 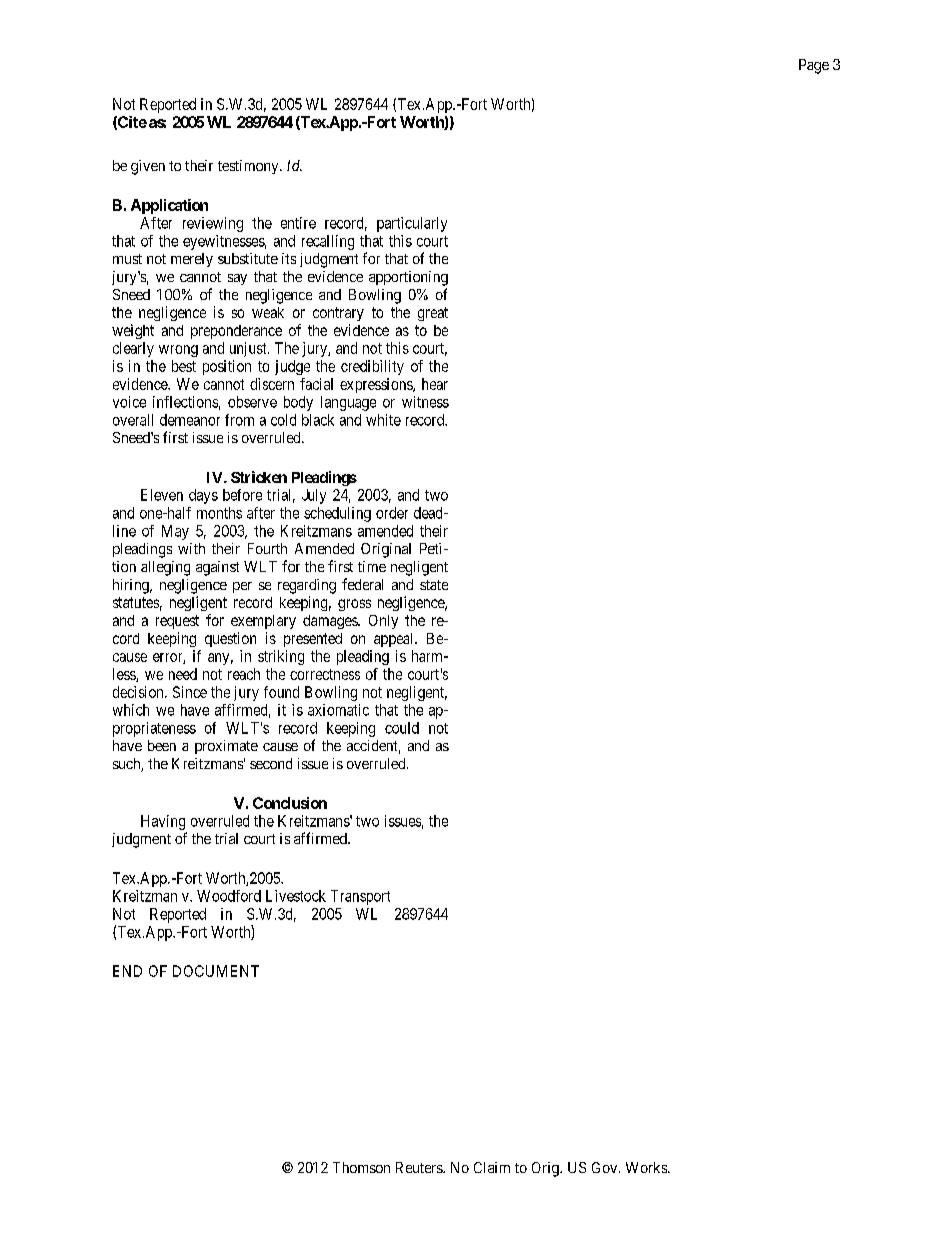 I want to click on testimony, so click(x=249, y=167).
